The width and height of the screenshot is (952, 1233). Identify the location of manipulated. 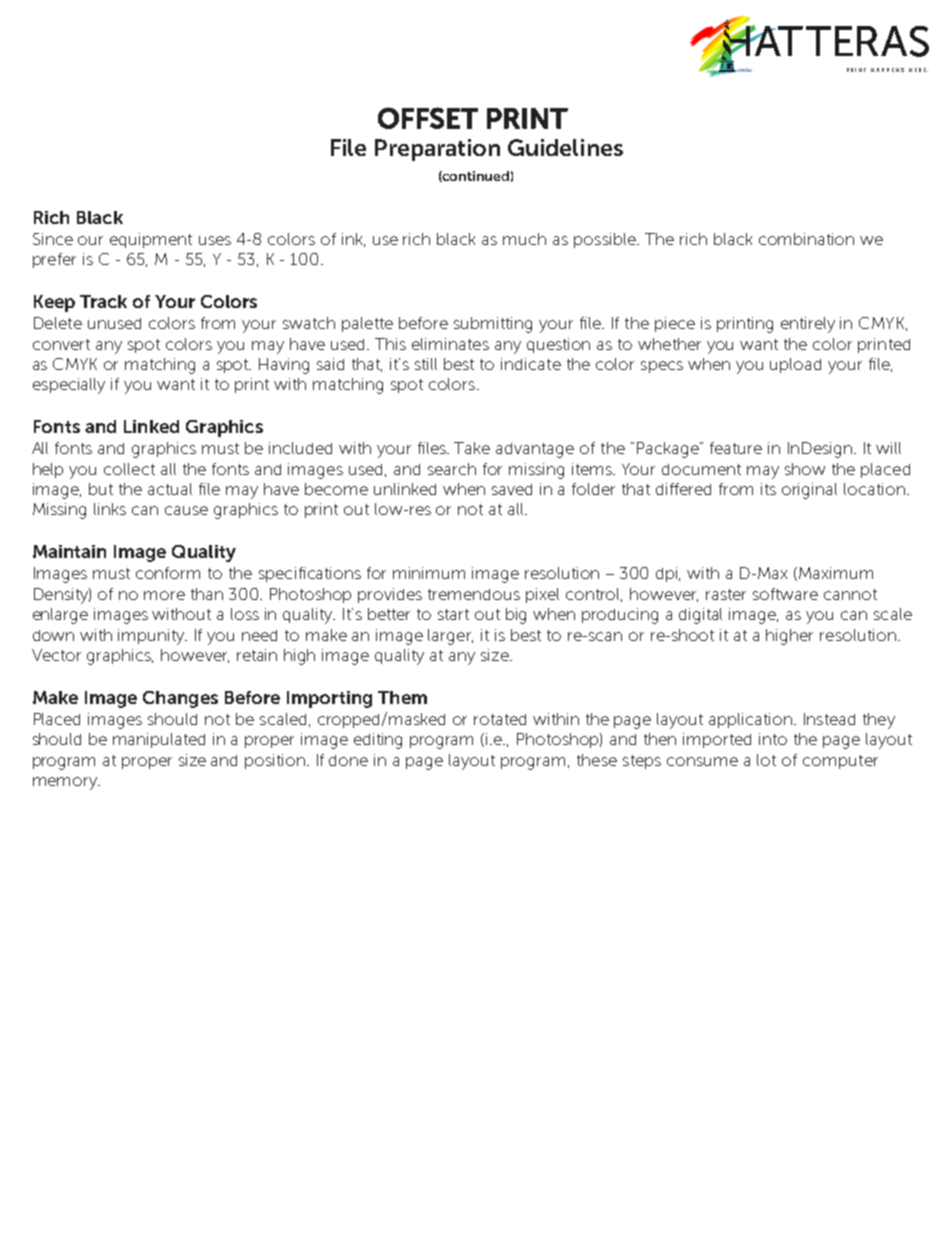
(159, 740).
